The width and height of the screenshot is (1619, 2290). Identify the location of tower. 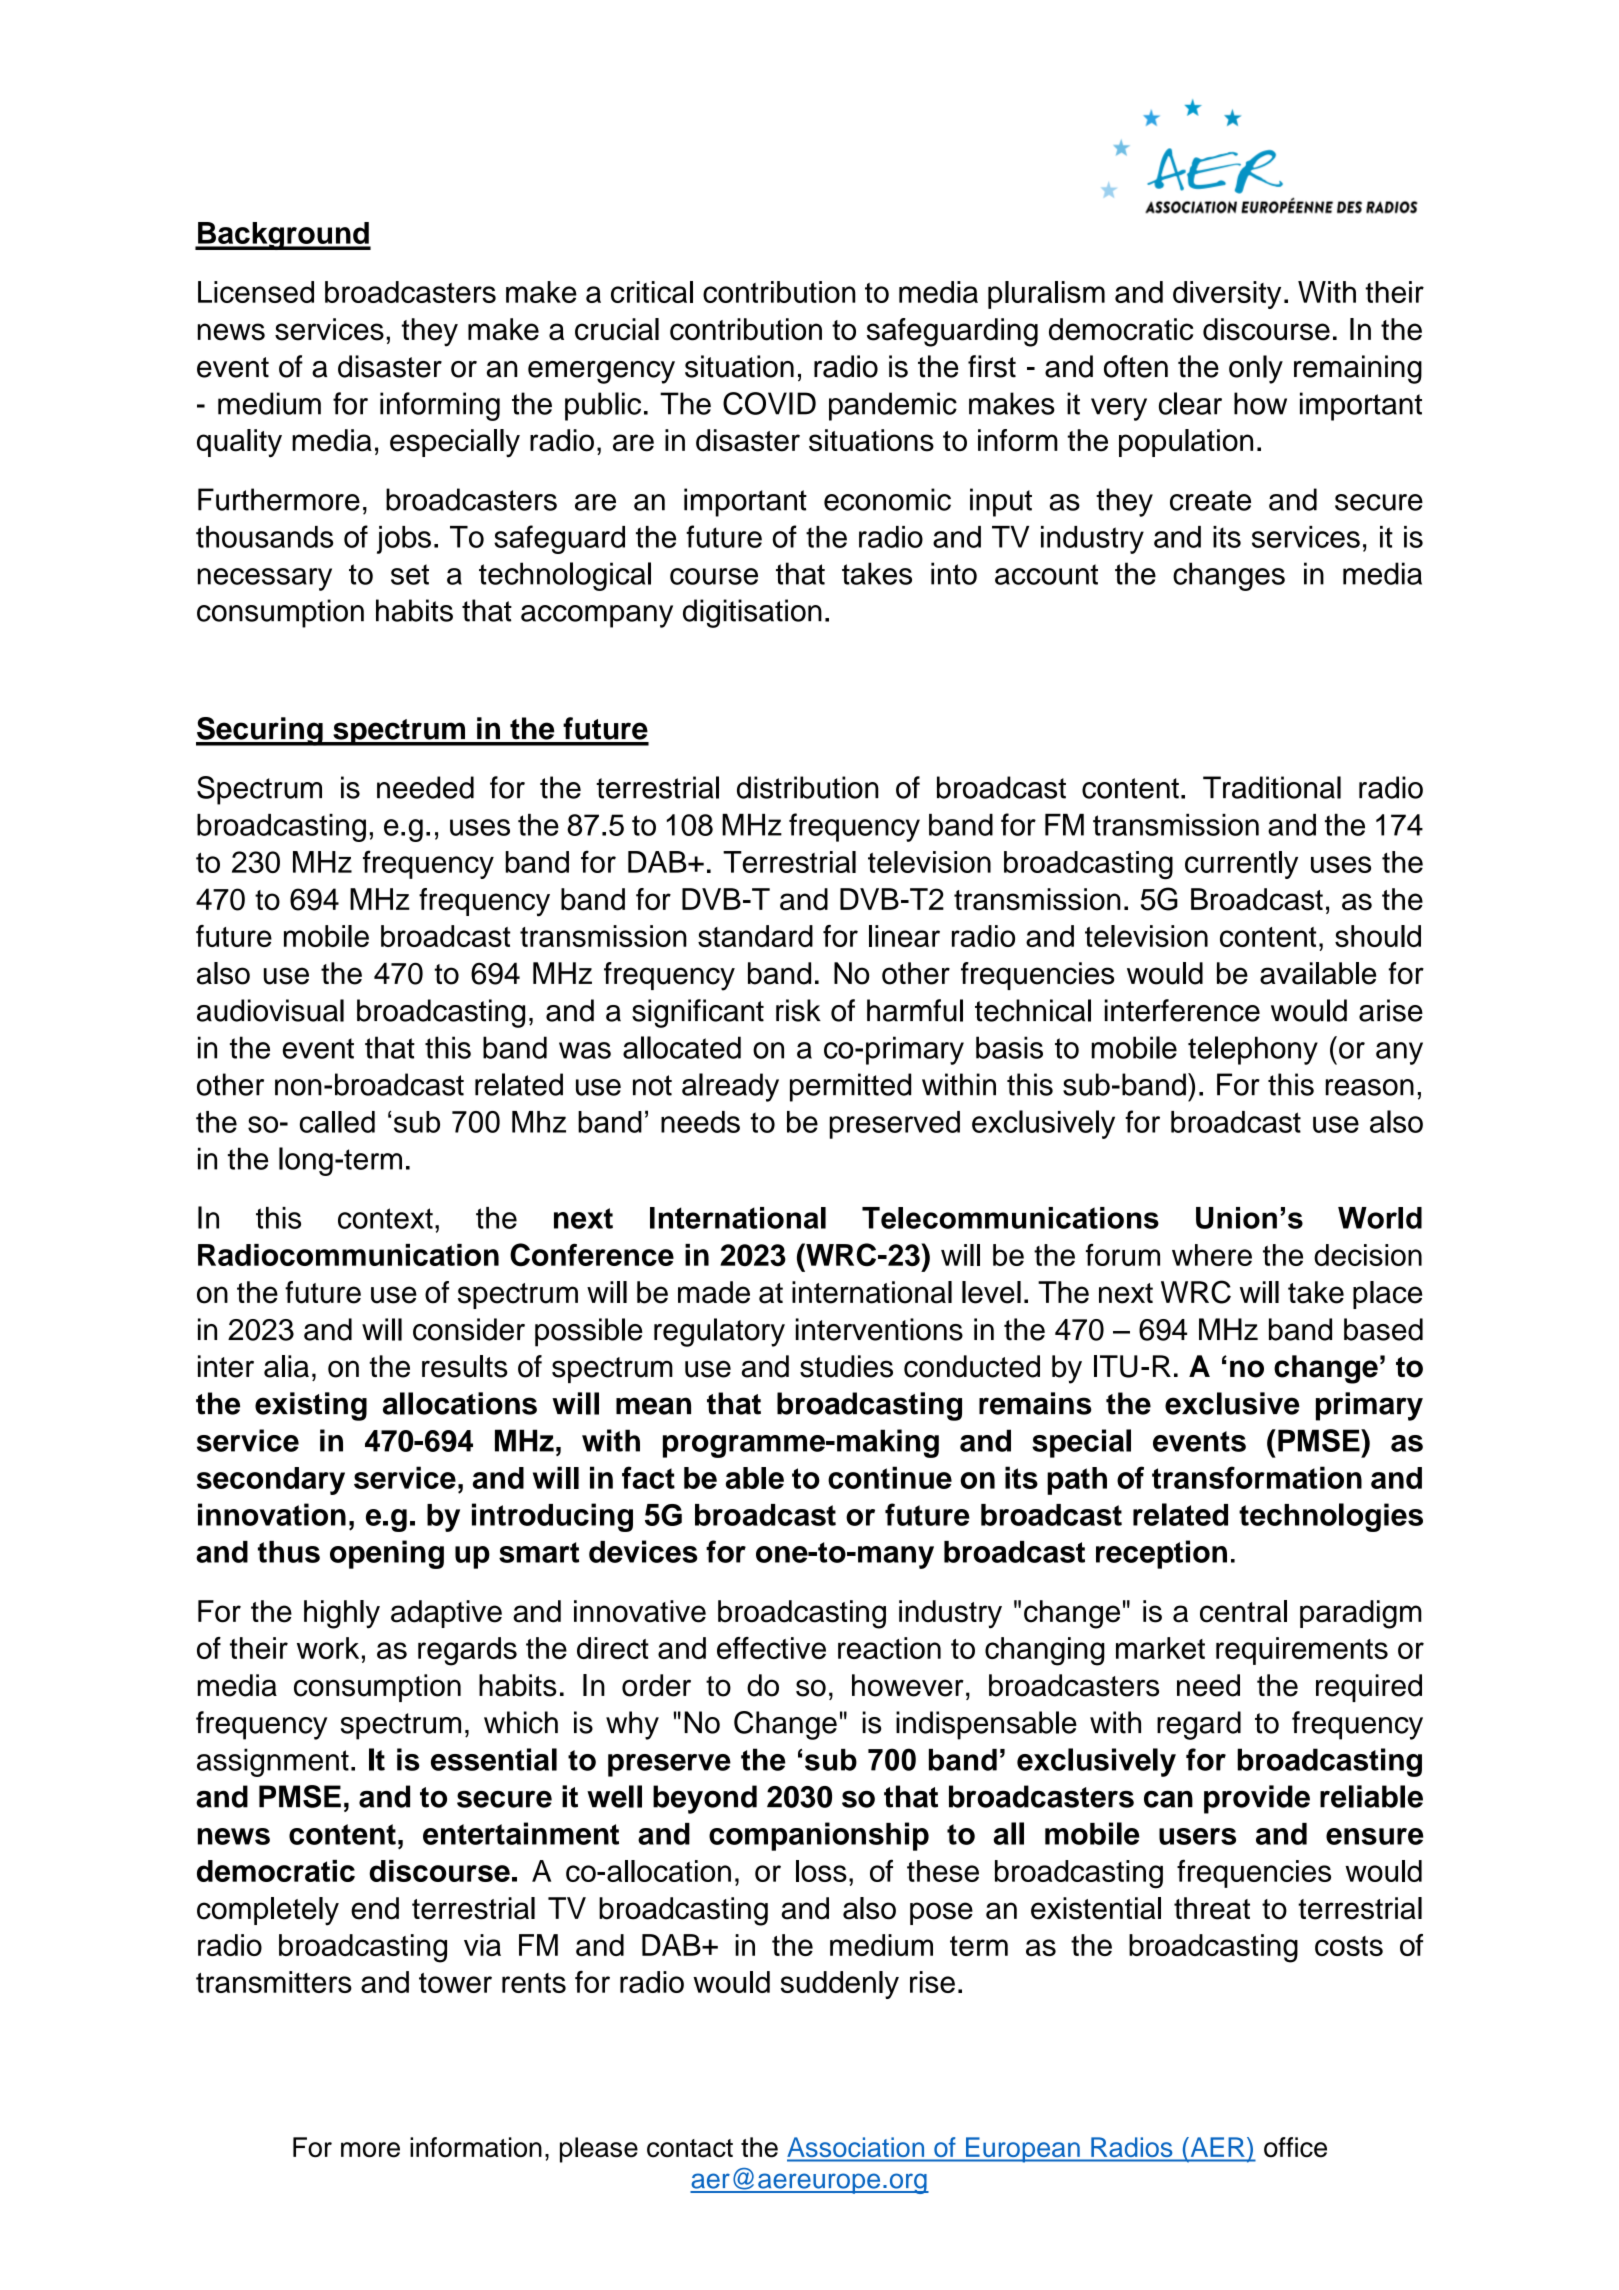
(455, 1983).
